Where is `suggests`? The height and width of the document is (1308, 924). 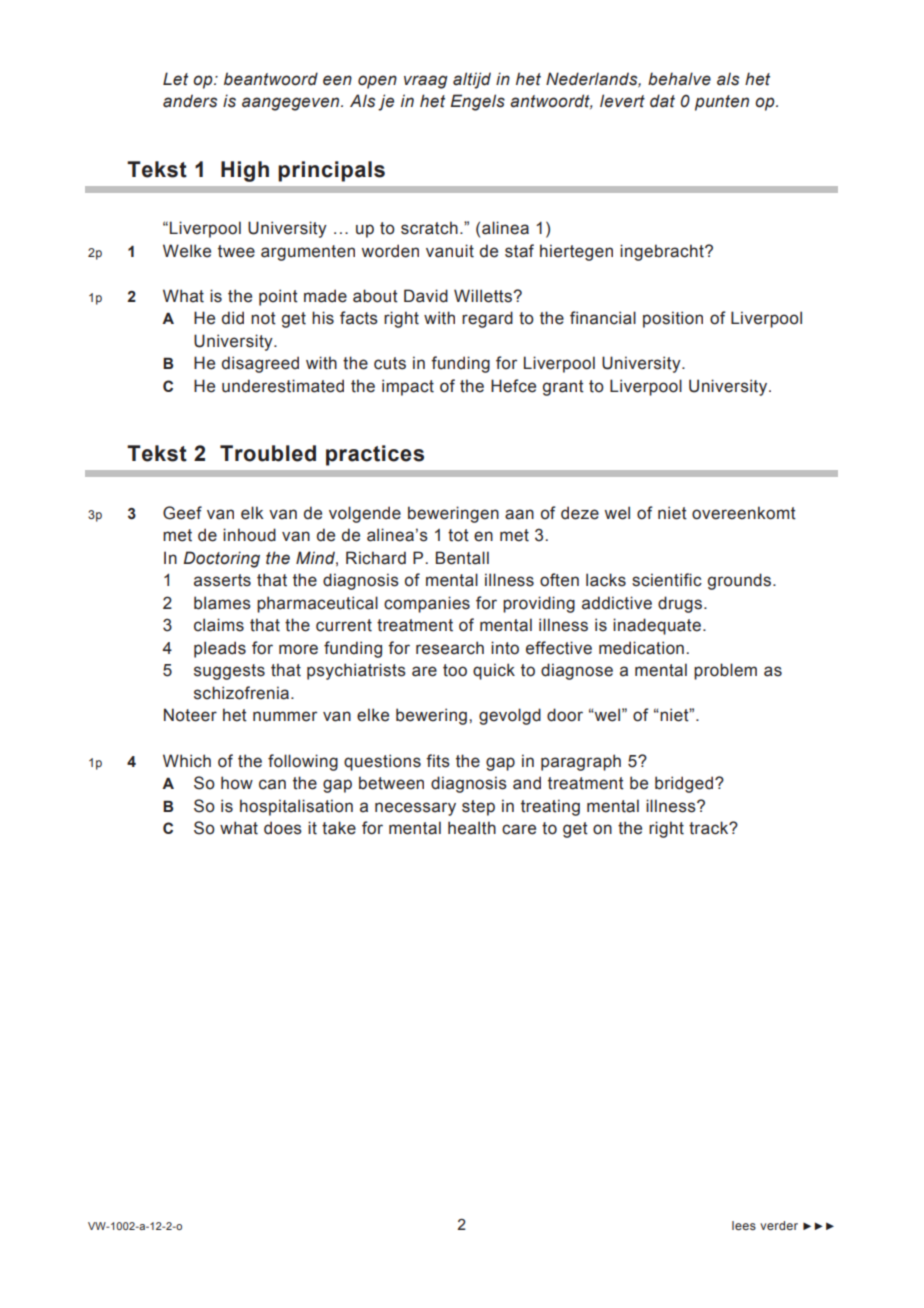 suggests is located at coordinates (229, 672).
